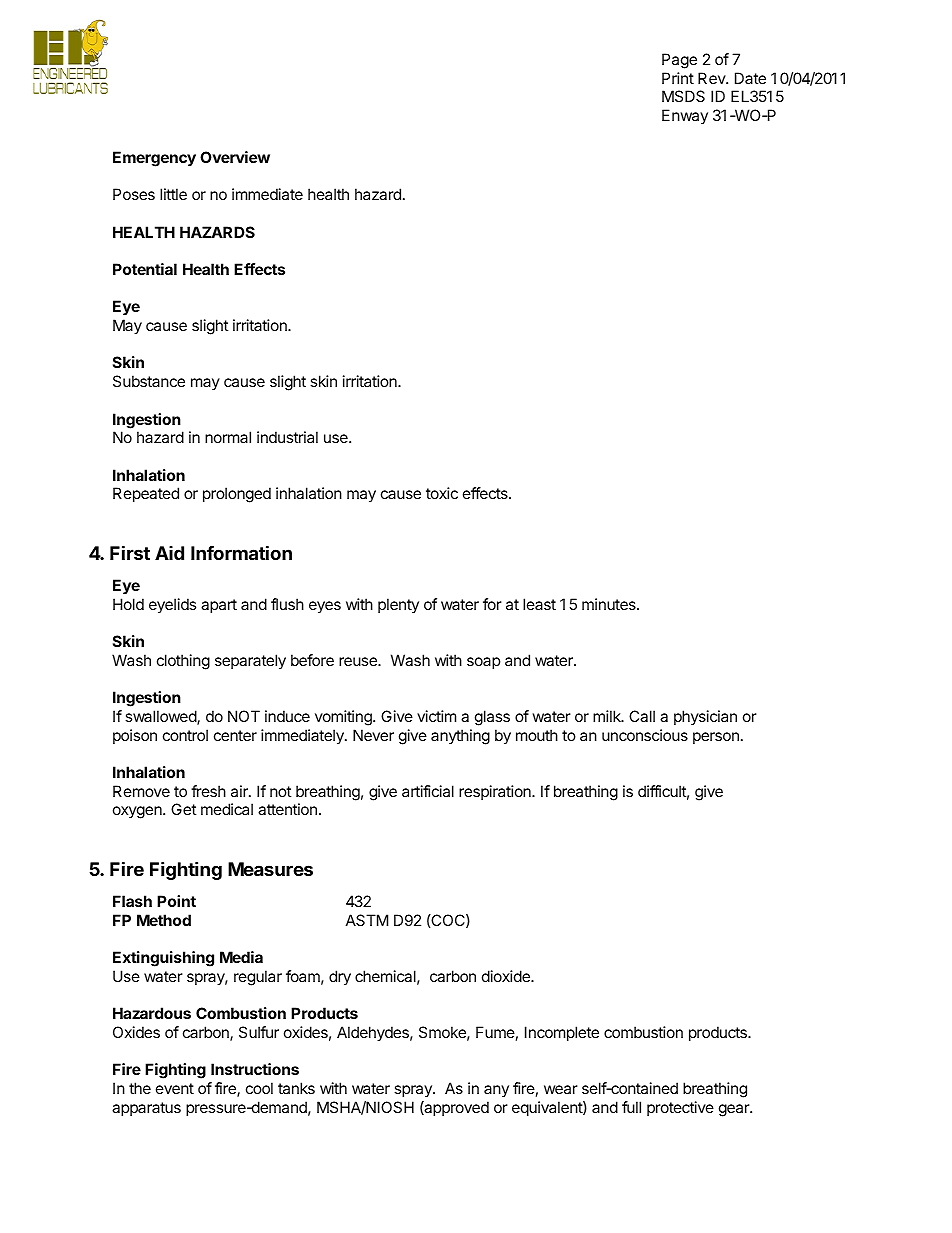 Image resolution: width=952 pixels, height=1233 pixels. Describe the element at coordinates (185, 735) in the screenshot. I see `control` at that location.
